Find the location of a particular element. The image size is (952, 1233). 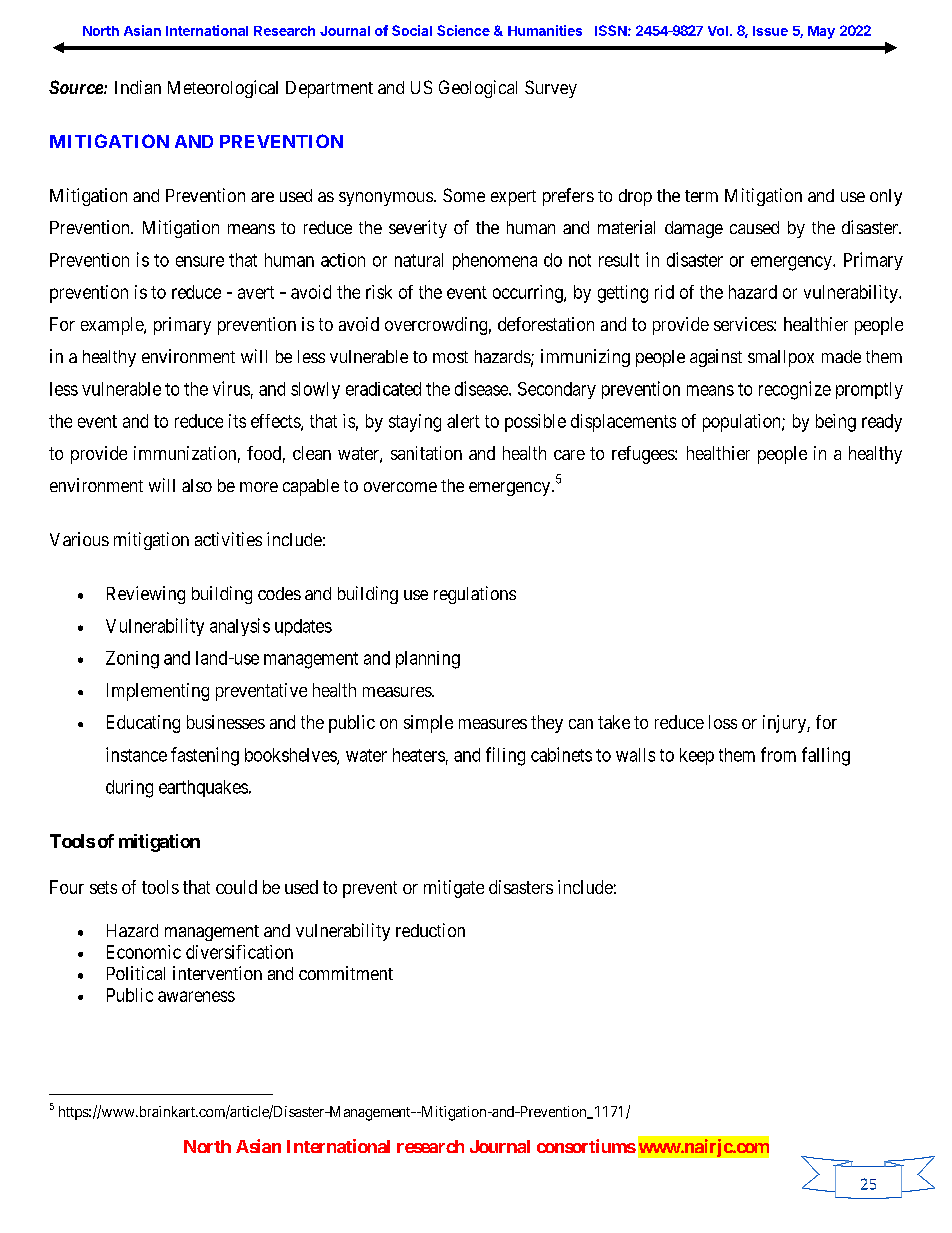

smallpox is located at coordinates (781, 358).
